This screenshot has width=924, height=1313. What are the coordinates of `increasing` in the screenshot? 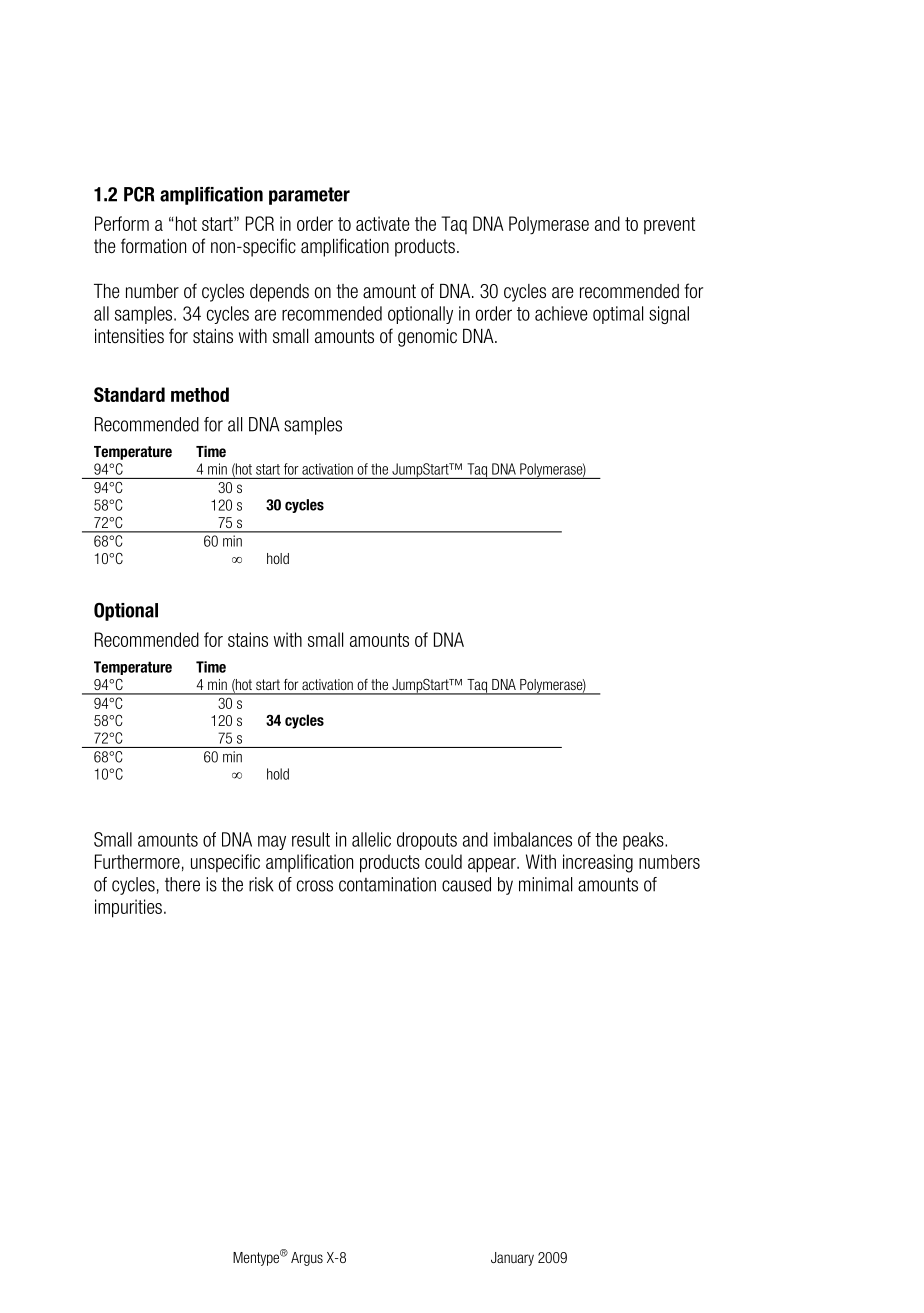 It's located at (598, 863).
